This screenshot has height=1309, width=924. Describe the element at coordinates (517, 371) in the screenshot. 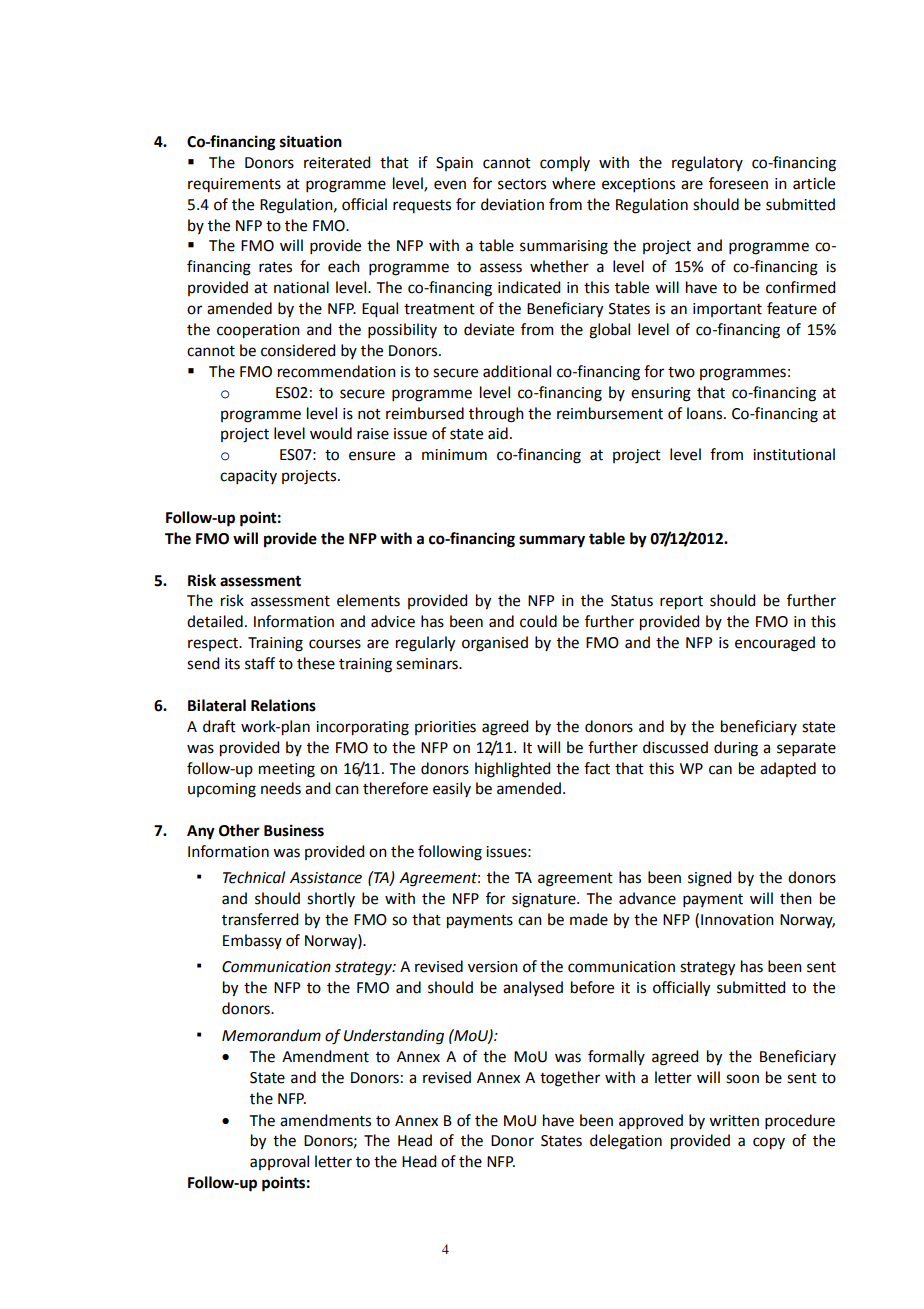

I see `additional` at that location.
